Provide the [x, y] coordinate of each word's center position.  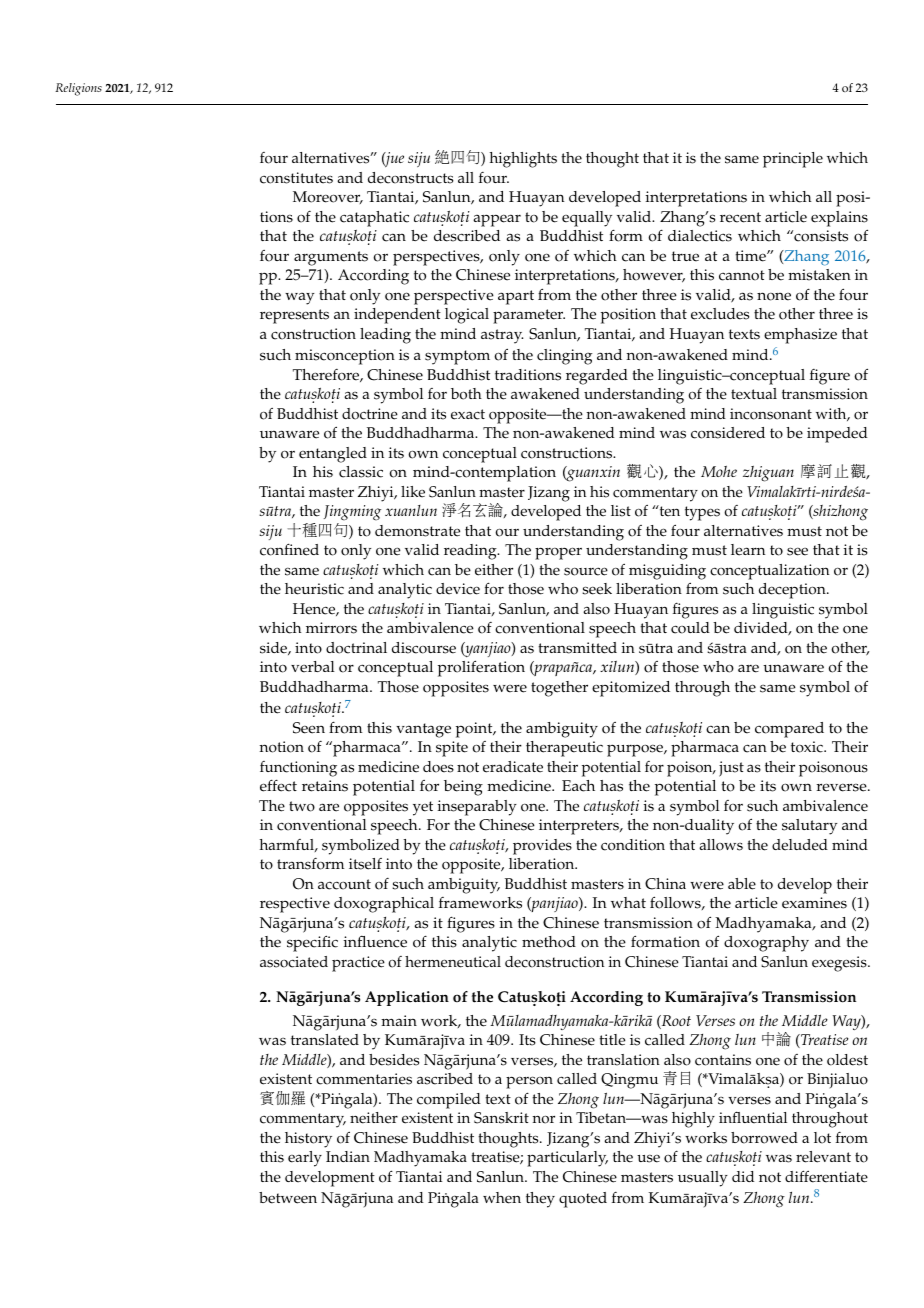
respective [295, 905]
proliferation [481, 668]
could [690, 628]
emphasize [800, 336]
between [288, 1198]
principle [793, 160]
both [466, 394]
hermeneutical [453, 962]
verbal [313, 667]
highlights [523, 160]
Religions [78, 89]
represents [294, 316]
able [742, 884]
